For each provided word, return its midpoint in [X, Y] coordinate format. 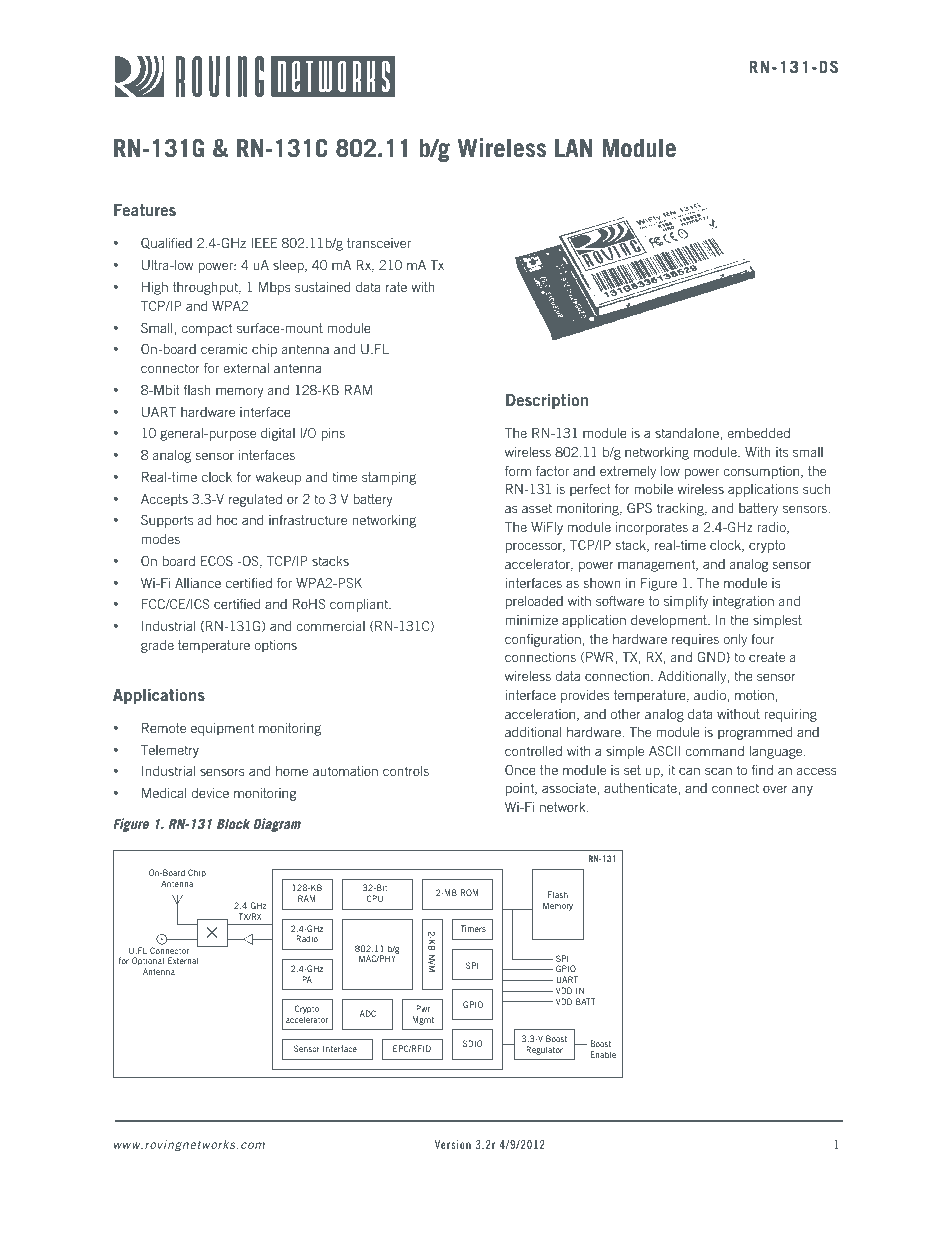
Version [453, 1144]
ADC [368, 1013]
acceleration [541, 715]
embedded [758, 433]
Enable [603, 1054]
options [275, 646]
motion [754, 695]
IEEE [265, 243]
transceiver [379, 243]
